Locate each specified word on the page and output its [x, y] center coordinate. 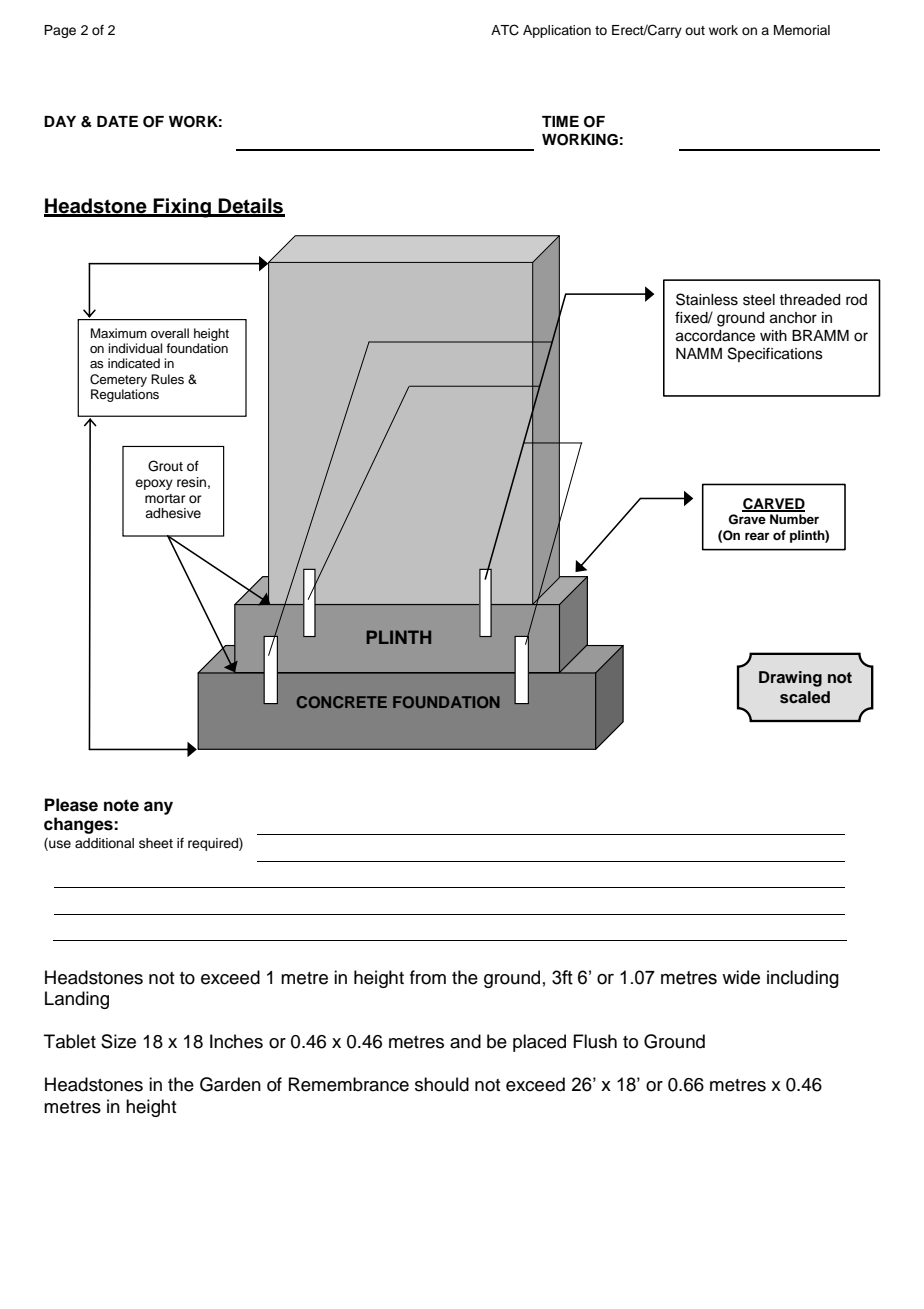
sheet [156, 843]
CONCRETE [342, 702]
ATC [505, 30]
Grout [165, 466]
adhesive [173, 513]
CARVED [773, 505]
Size [118, 1041]
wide [741, 977]
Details [251, 207]
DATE [117, 121]
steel [759, 300]
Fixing [182, 208]
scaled [805, 697]
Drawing [790, 679]
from [428, 977]
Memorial [802, 30]
